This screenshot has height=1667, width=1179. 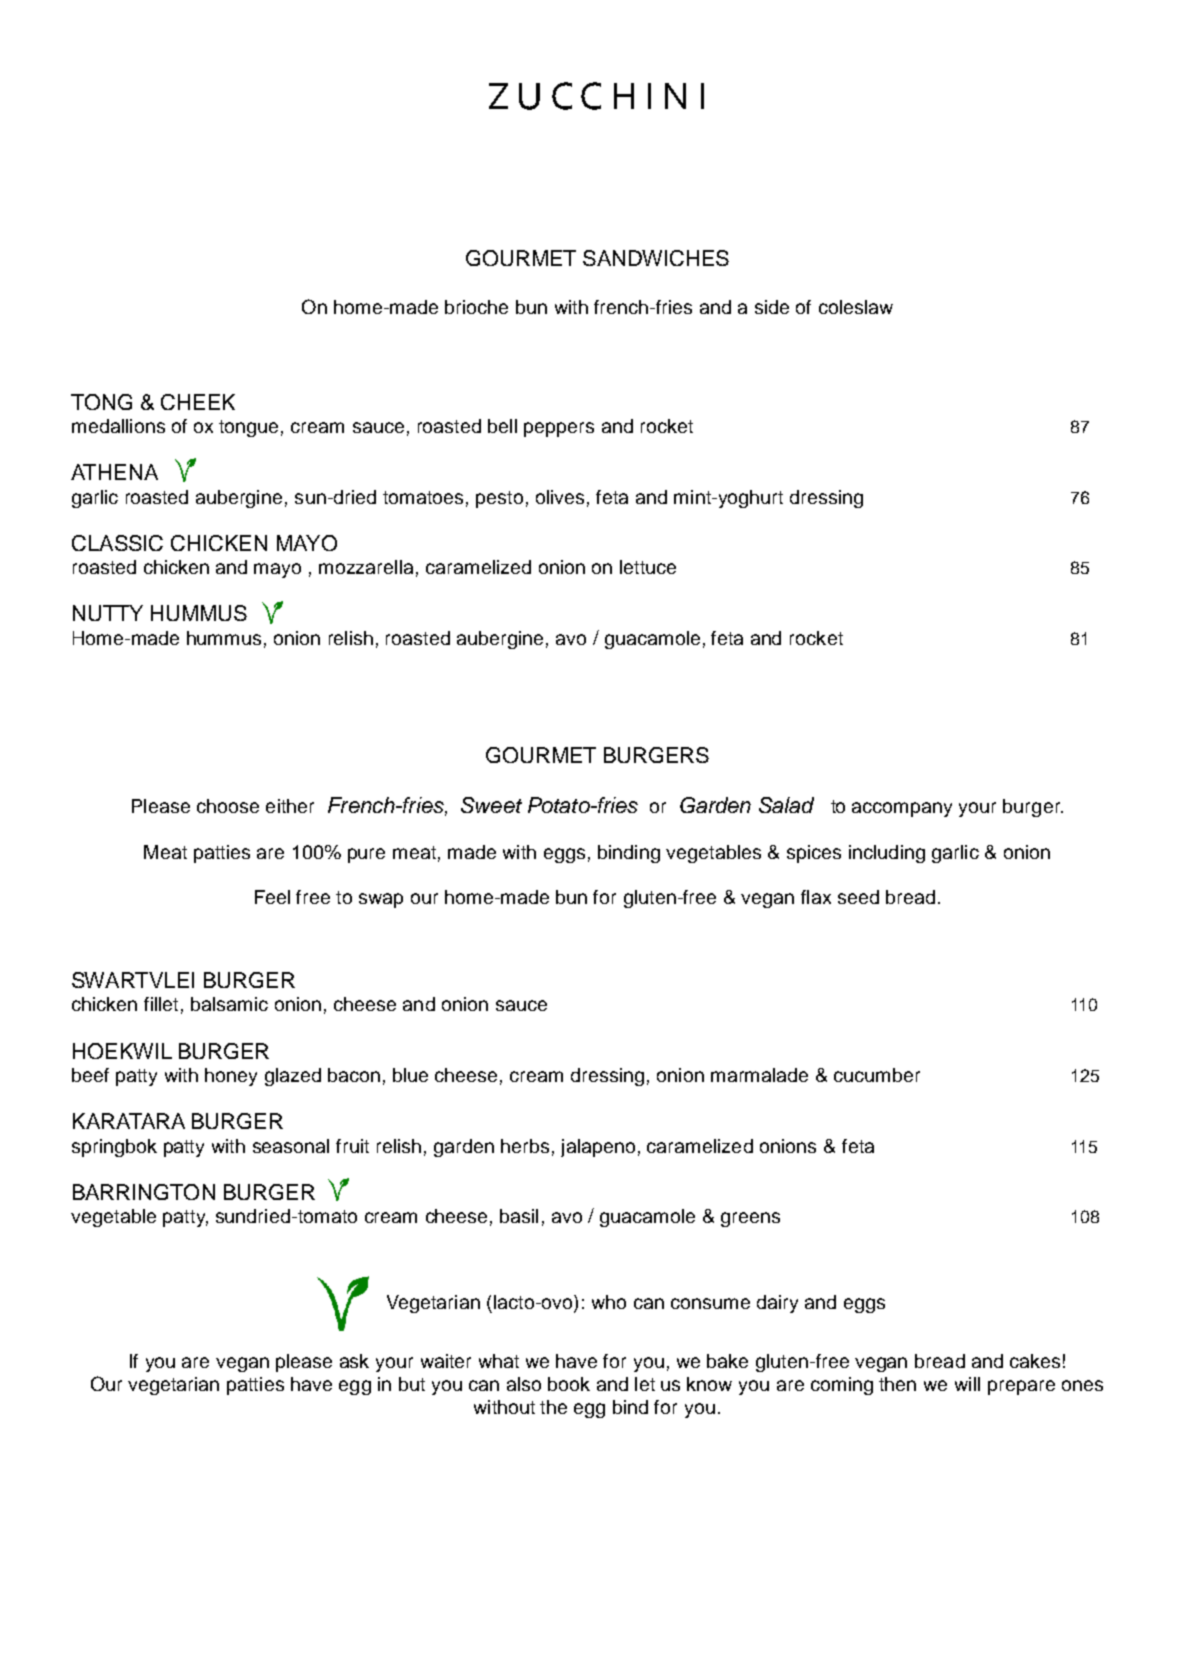 I want to click on blue, so click(x=410, y=1075).
